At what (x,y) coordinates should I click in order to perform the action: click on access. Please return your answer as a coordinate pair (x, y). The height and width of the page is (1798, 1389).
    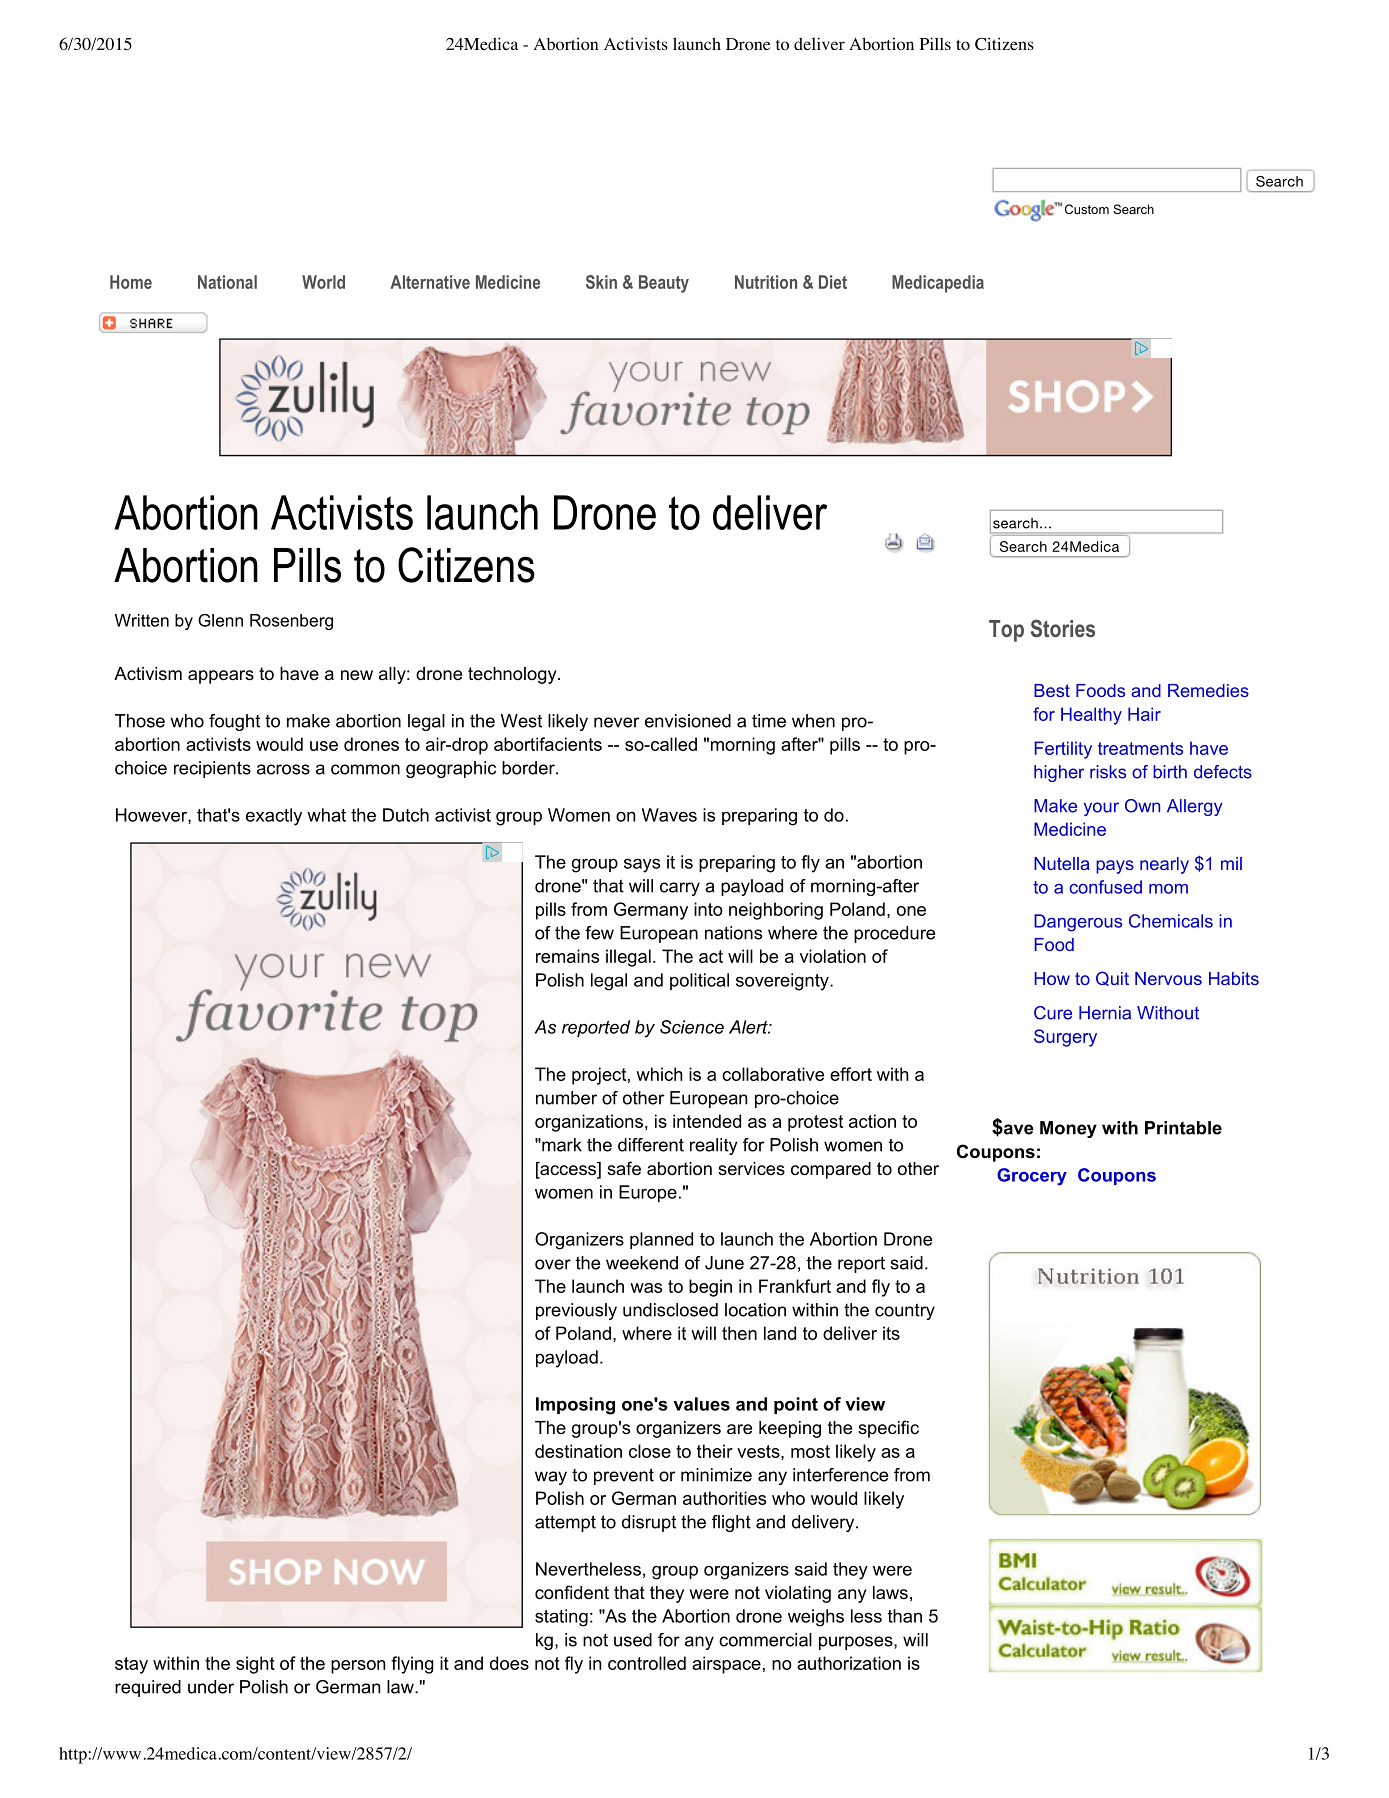
    Looking at the image, I should click on (568, 1170).
